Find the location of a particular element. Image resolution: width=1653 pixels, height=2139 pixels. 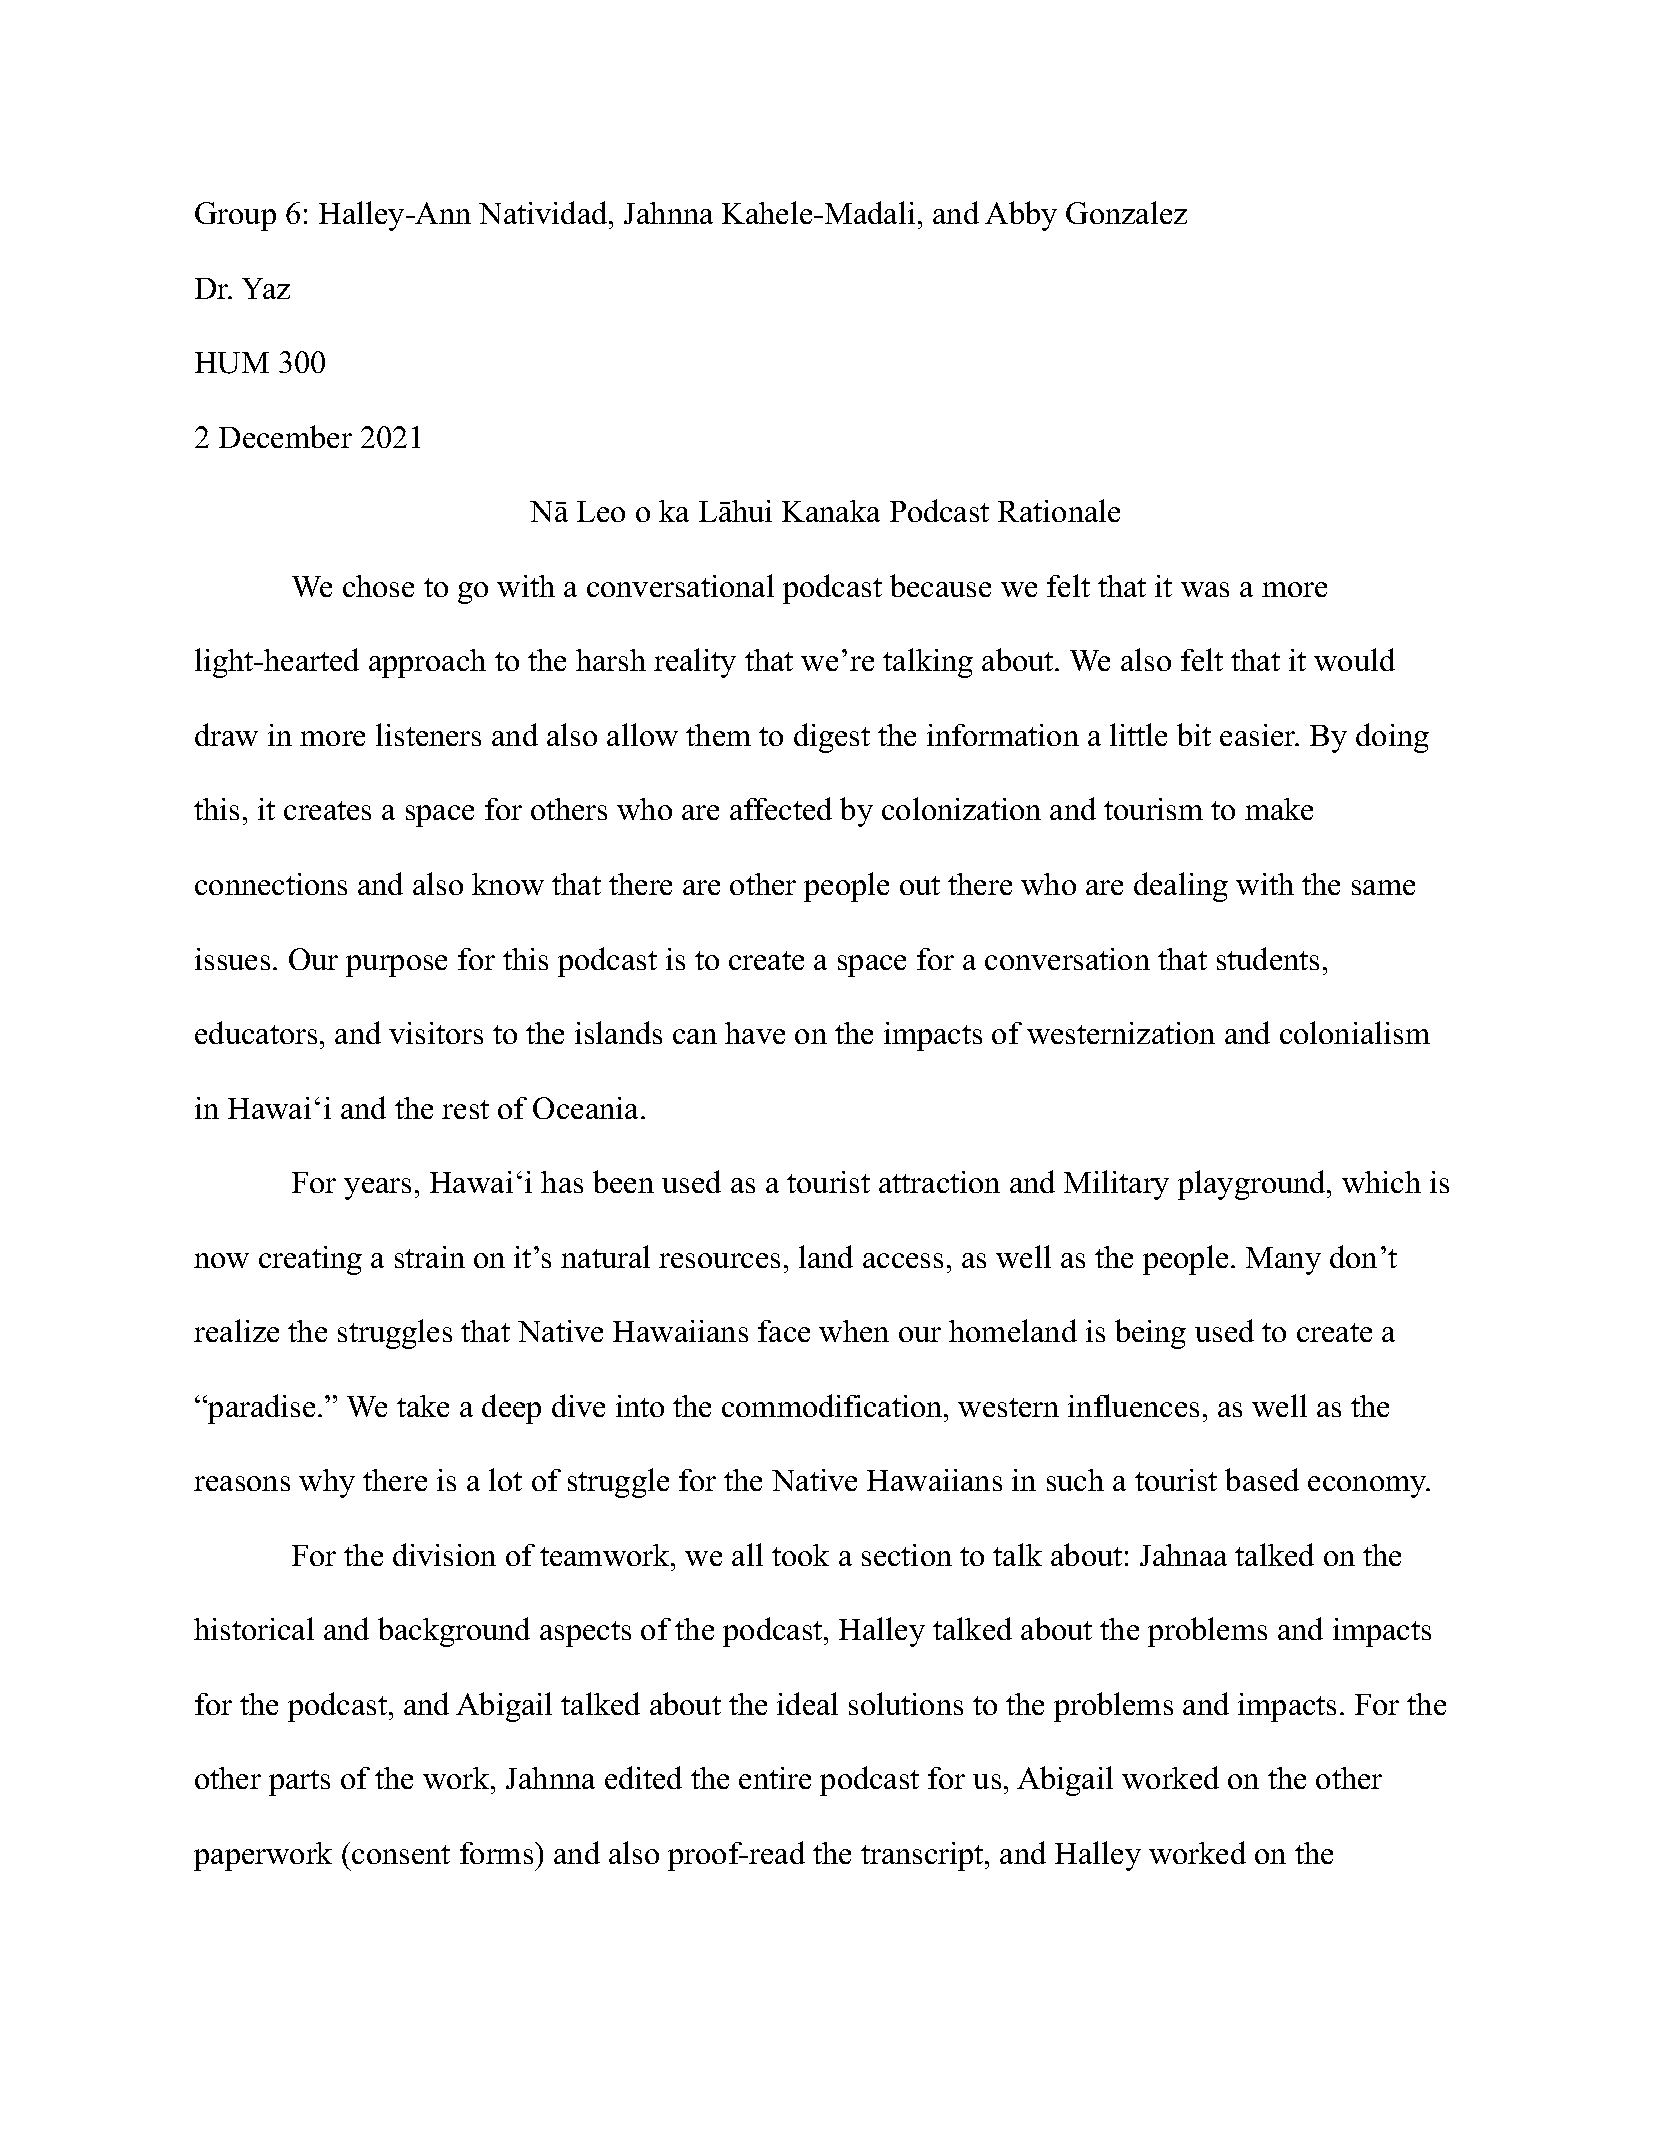

listeners is located at coordinates (428, 734).
